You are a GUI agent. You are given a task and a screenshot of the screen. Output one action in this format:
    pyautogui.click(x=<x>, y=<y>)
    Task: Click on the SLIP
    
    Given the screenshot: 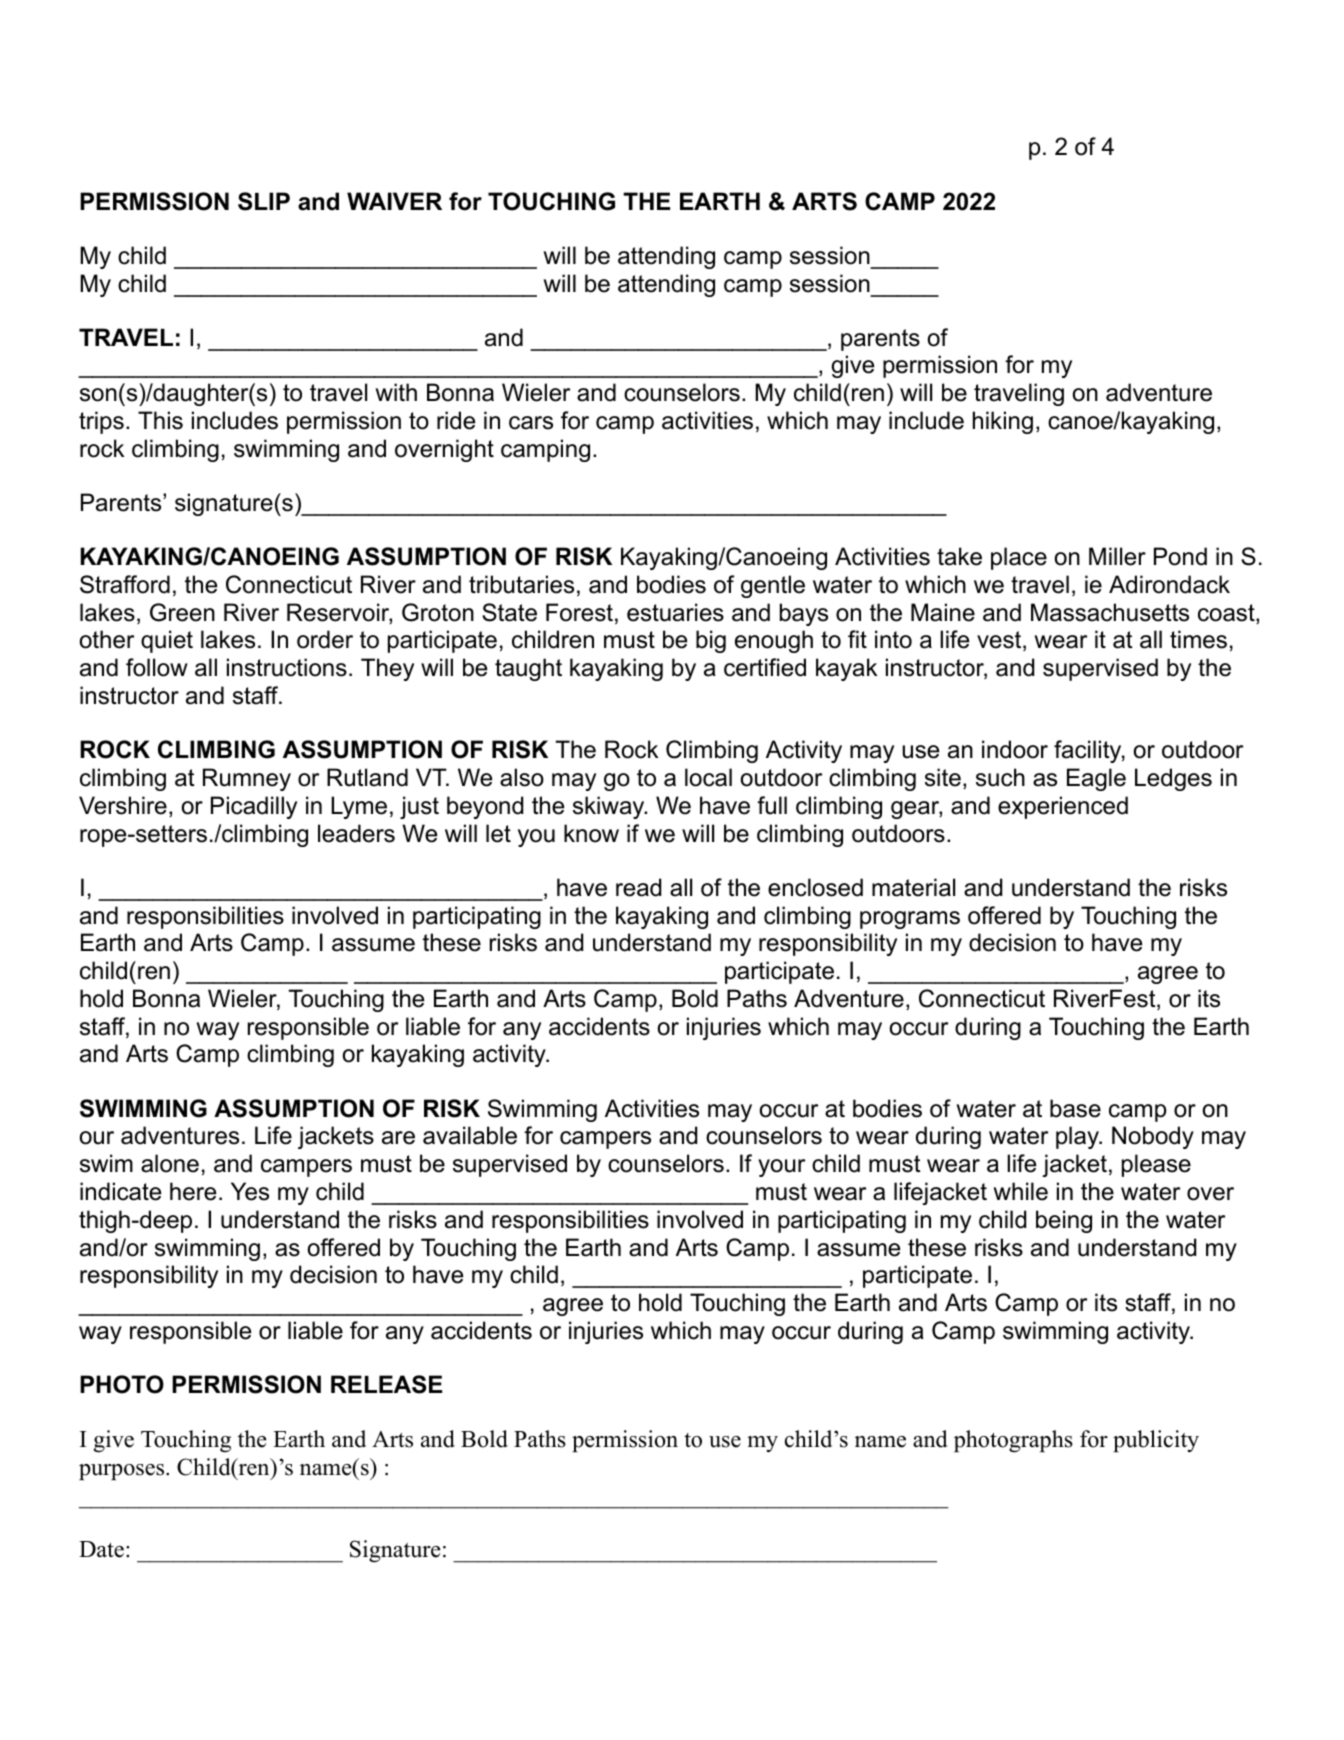 What is the action you would take?
    pyautogui.click(x=264, y=201)
